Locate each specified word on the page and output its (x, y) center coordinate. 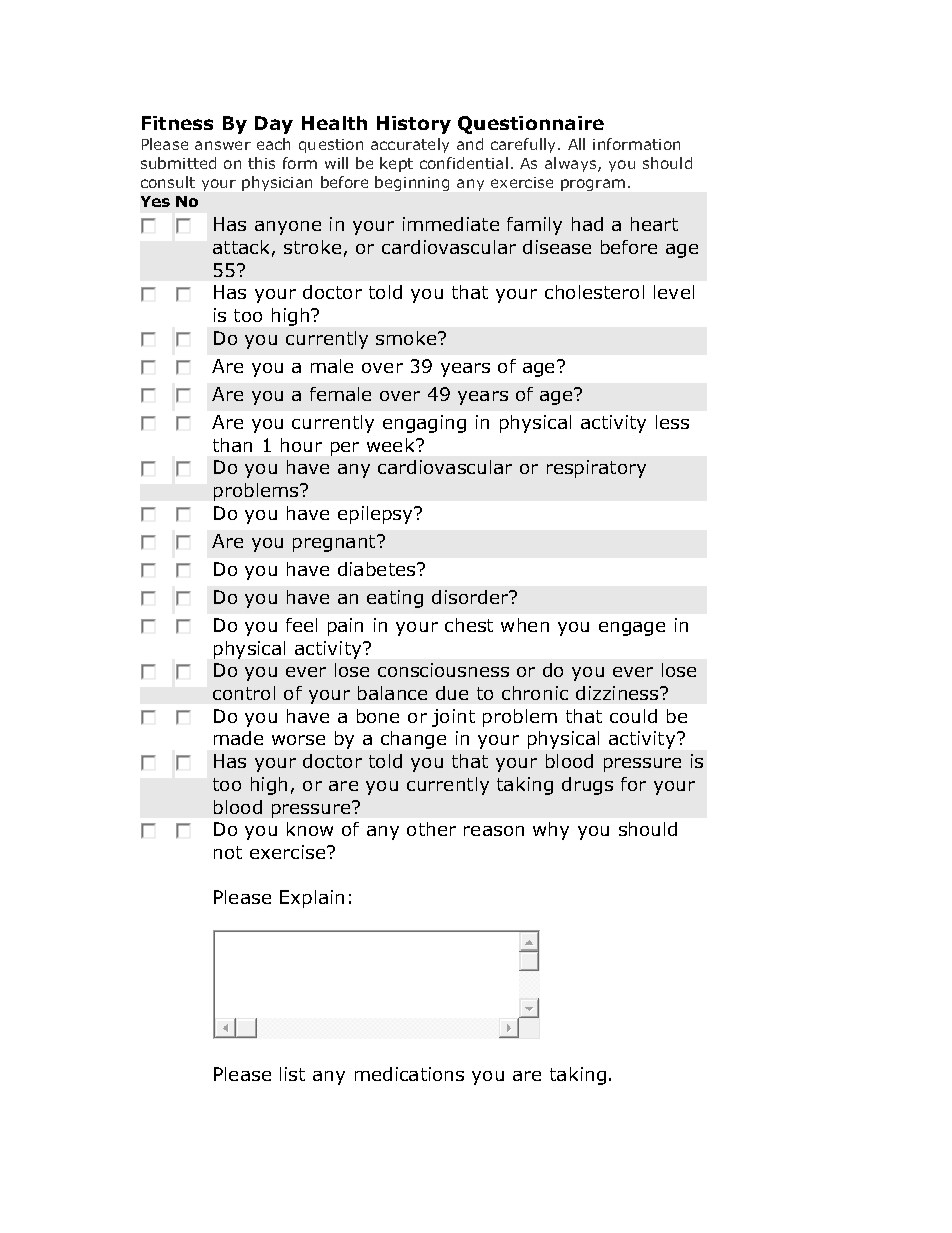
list (292, 1074)
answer (223, 145)
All (576, 144)
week (392, 445)
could (633, 716)
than (232, 445)
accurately (410, 145)
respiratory (596, 469)
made (238, 738)
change (413, 740)
